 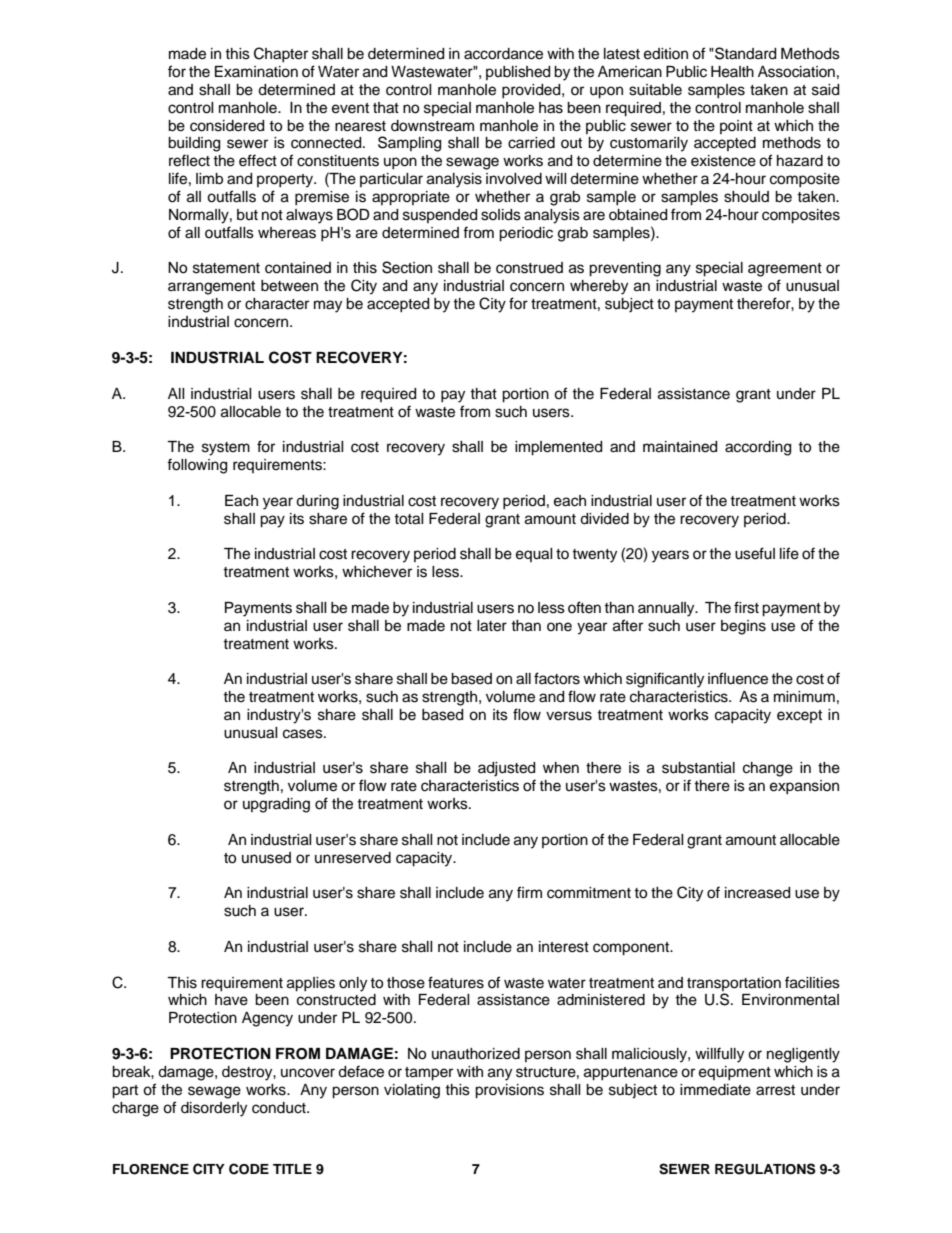 What do you see at coordinates (746, 607) in the page?
I see `first` at bounding box center [746, 607].
